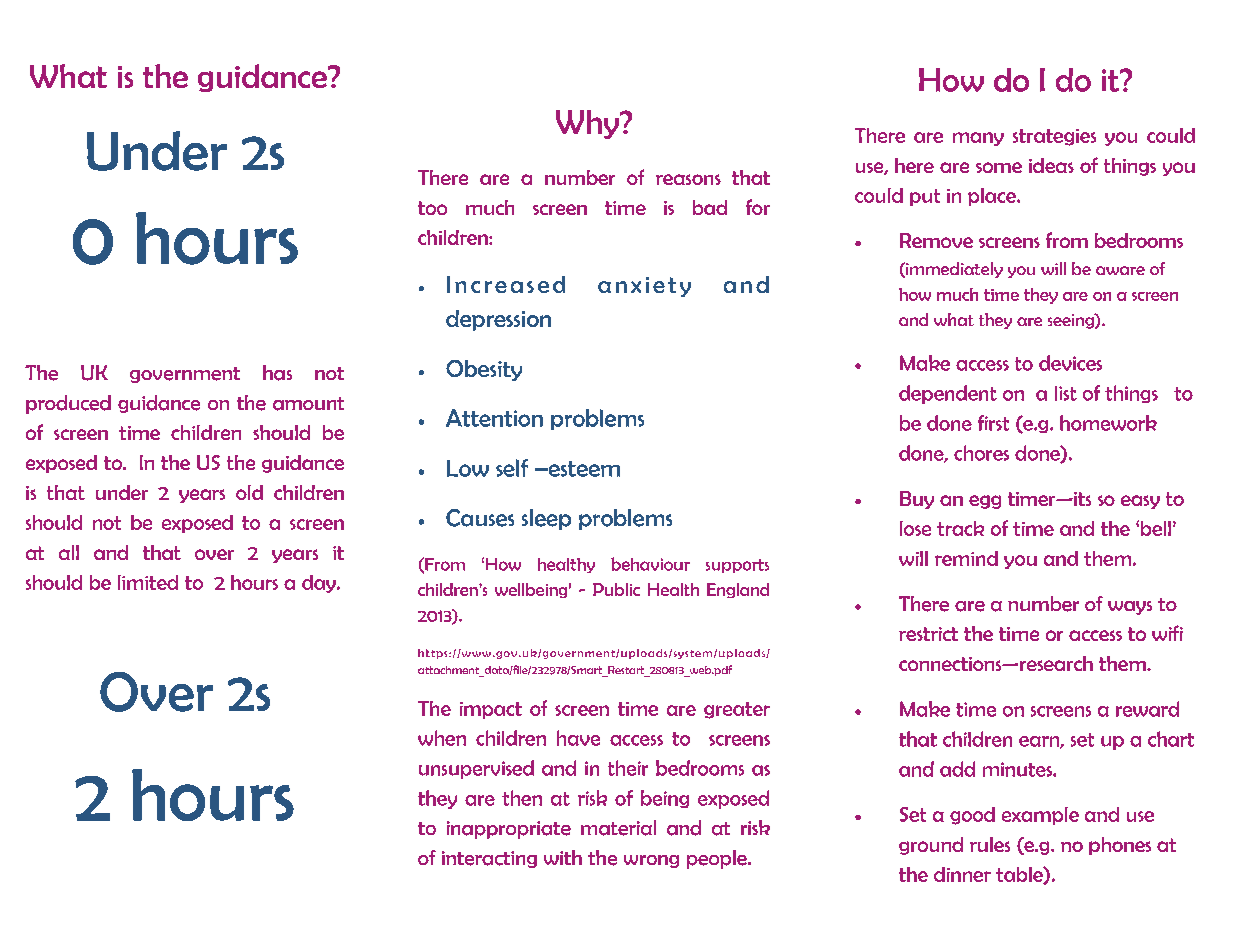 The width and height of the image is (1233, 952). Describe the element at coordinates (1054, 137) in the image. I see `strategies` at that location.
